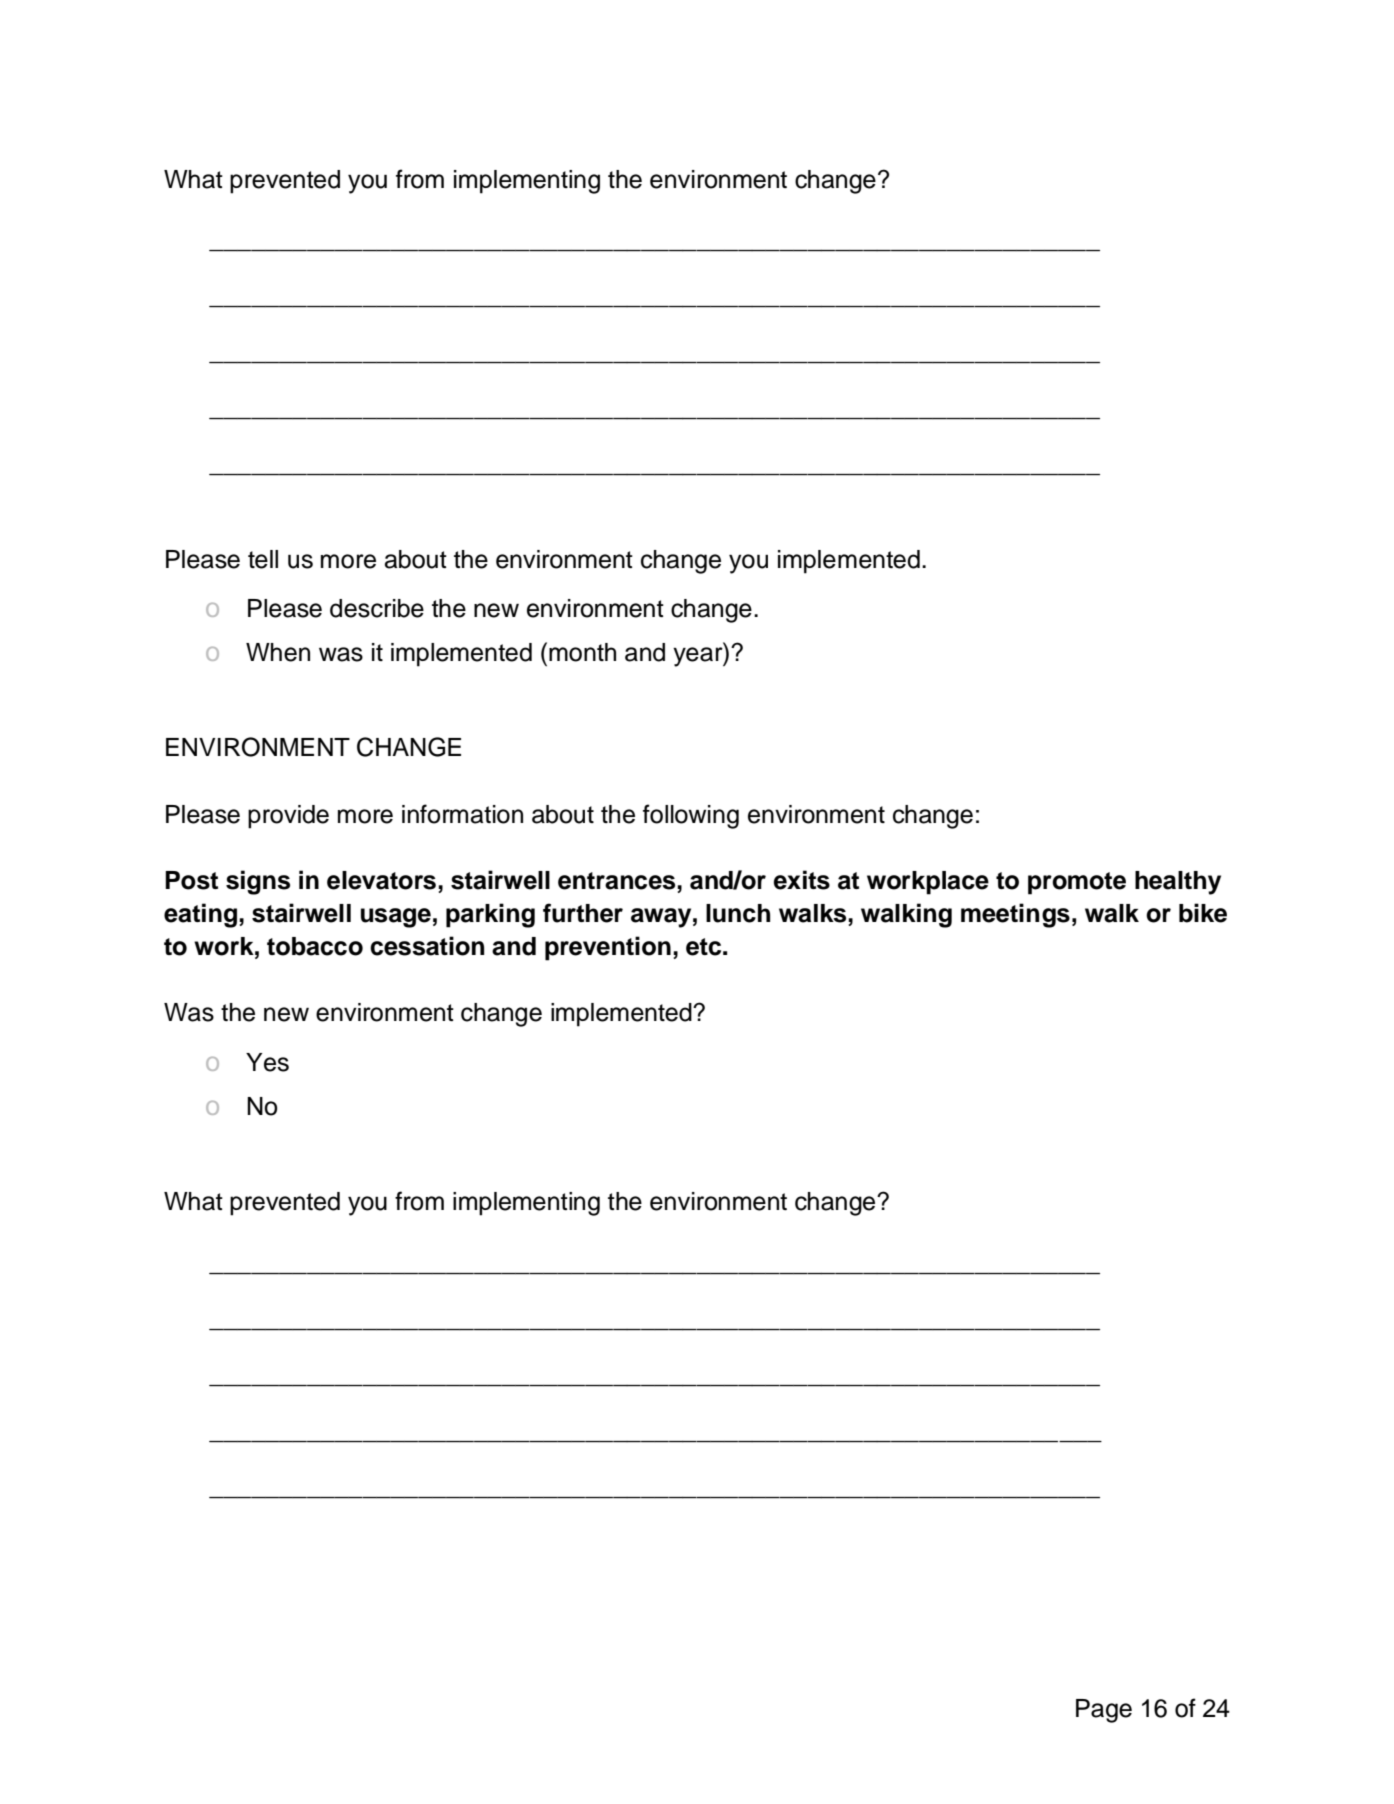 Image resolution: width=1394 pixels, height=1804 pixels. Describe the element at coordinates (1077, 883) in the image. I see `promote` at that location.
